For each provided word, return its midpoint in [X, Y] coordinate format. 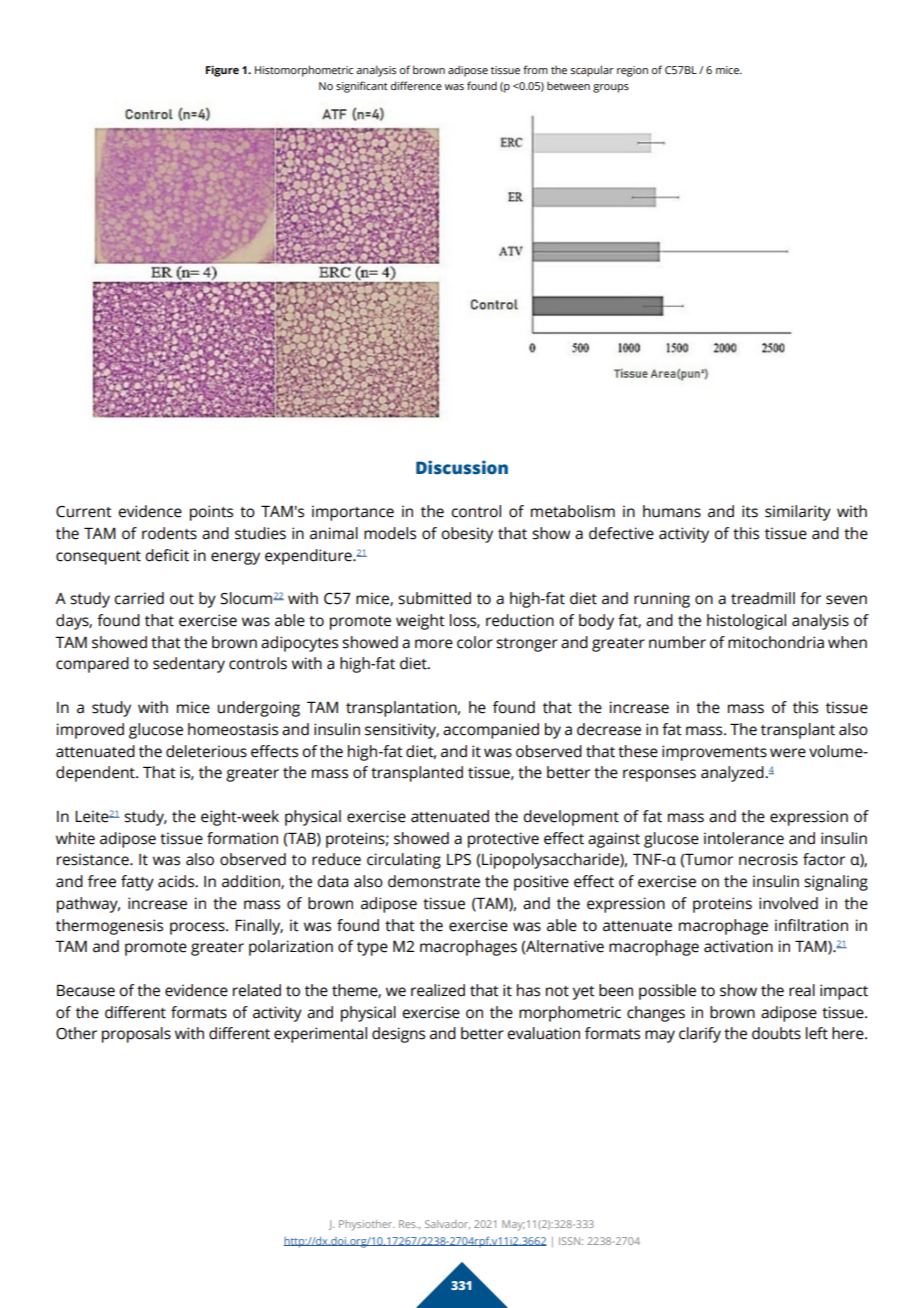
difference [416, 85]
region [632, 71]
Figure [222, 71]
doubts [776, 1033]
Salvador [447, 1224]
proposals [136, 1035]
